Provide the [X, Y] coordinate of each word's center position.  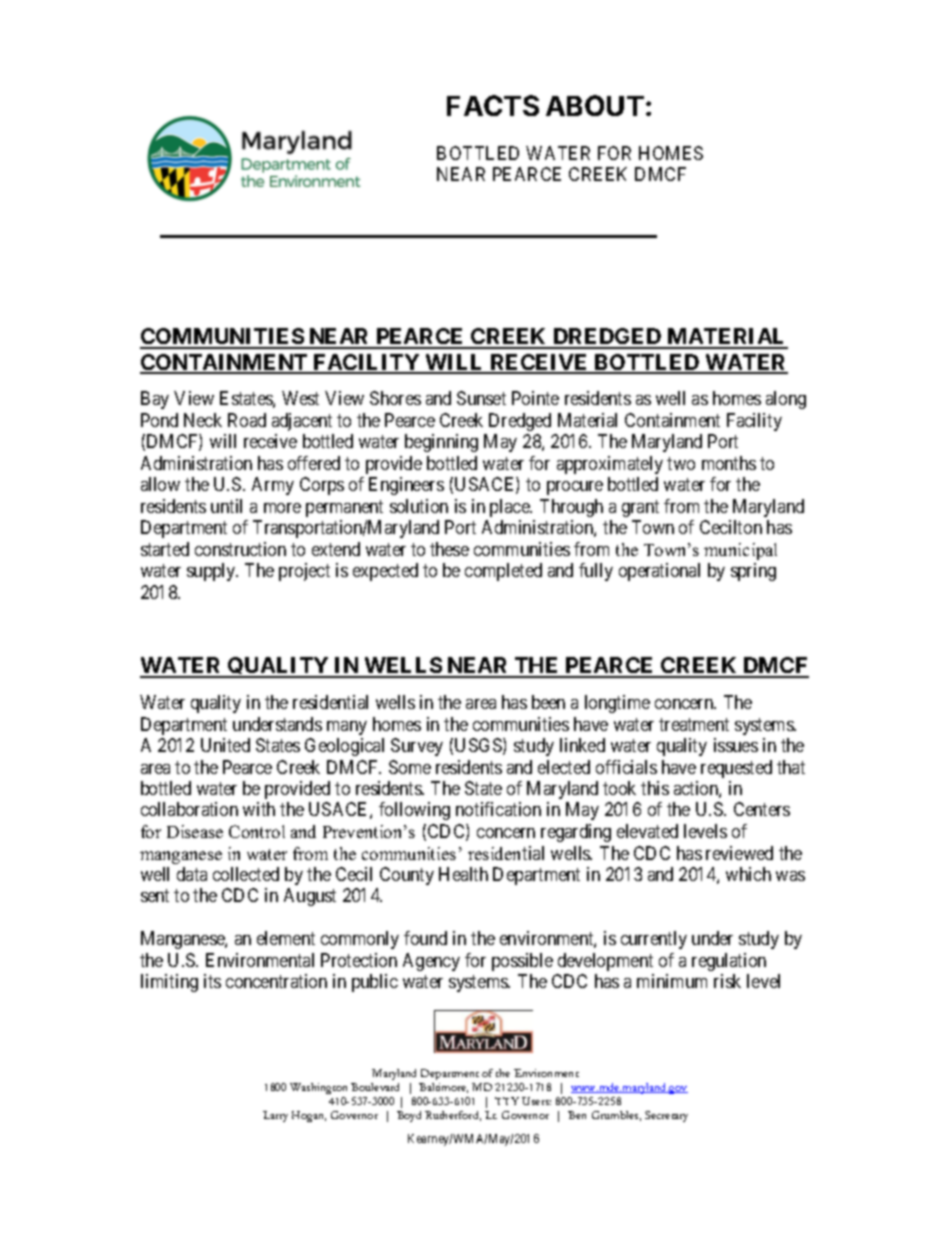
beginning [441, 443]
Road [247, 420]
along [786, 400]
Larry [275, 1116]
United [225, 745]
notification [498, 809]
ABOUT [595, 105]
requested [736, 769]
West [300, 398]
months [729, 463]
